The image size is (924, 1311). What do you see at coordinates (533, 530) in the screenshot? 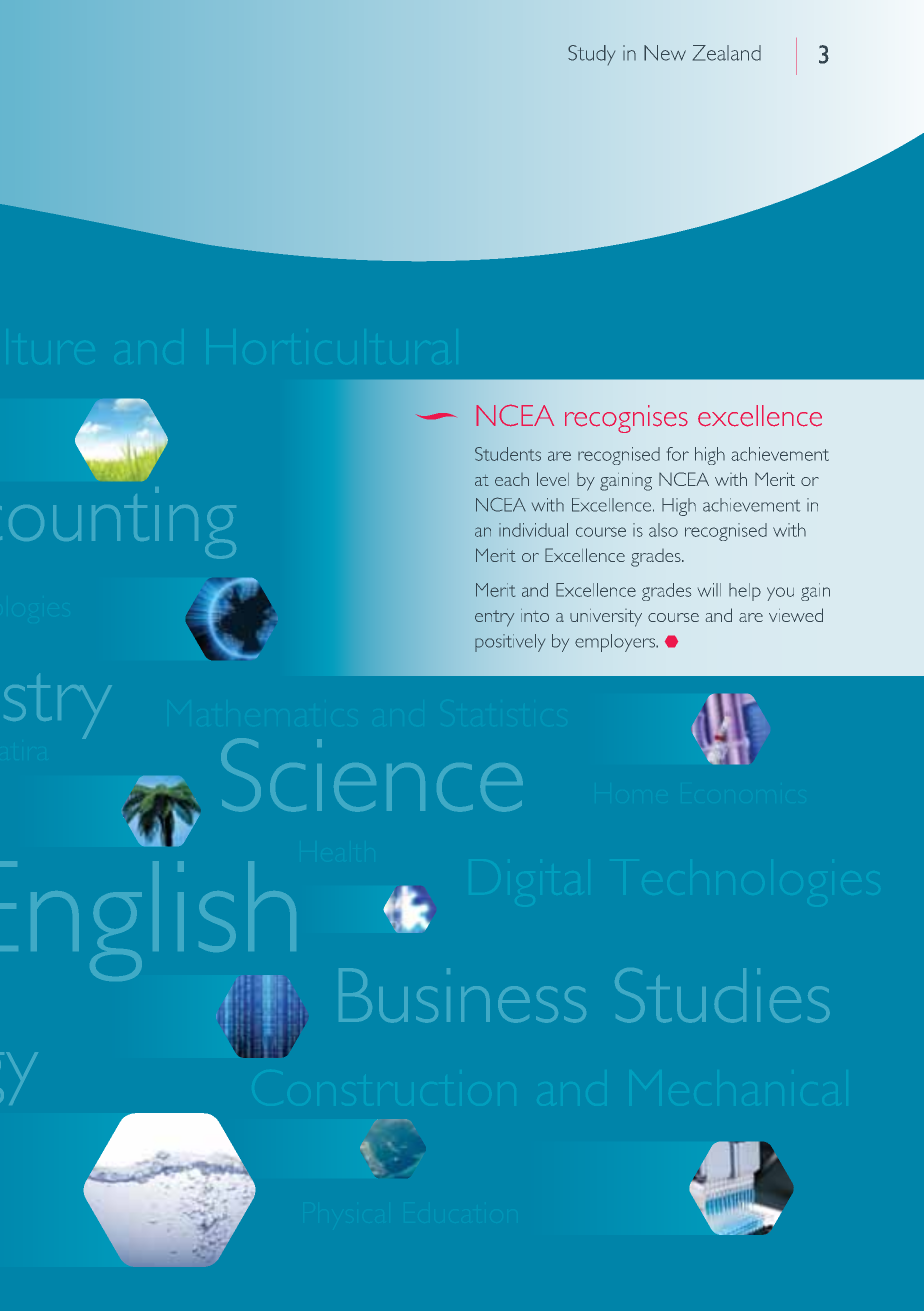
I see `individual` at bounding box center [533, 530].
